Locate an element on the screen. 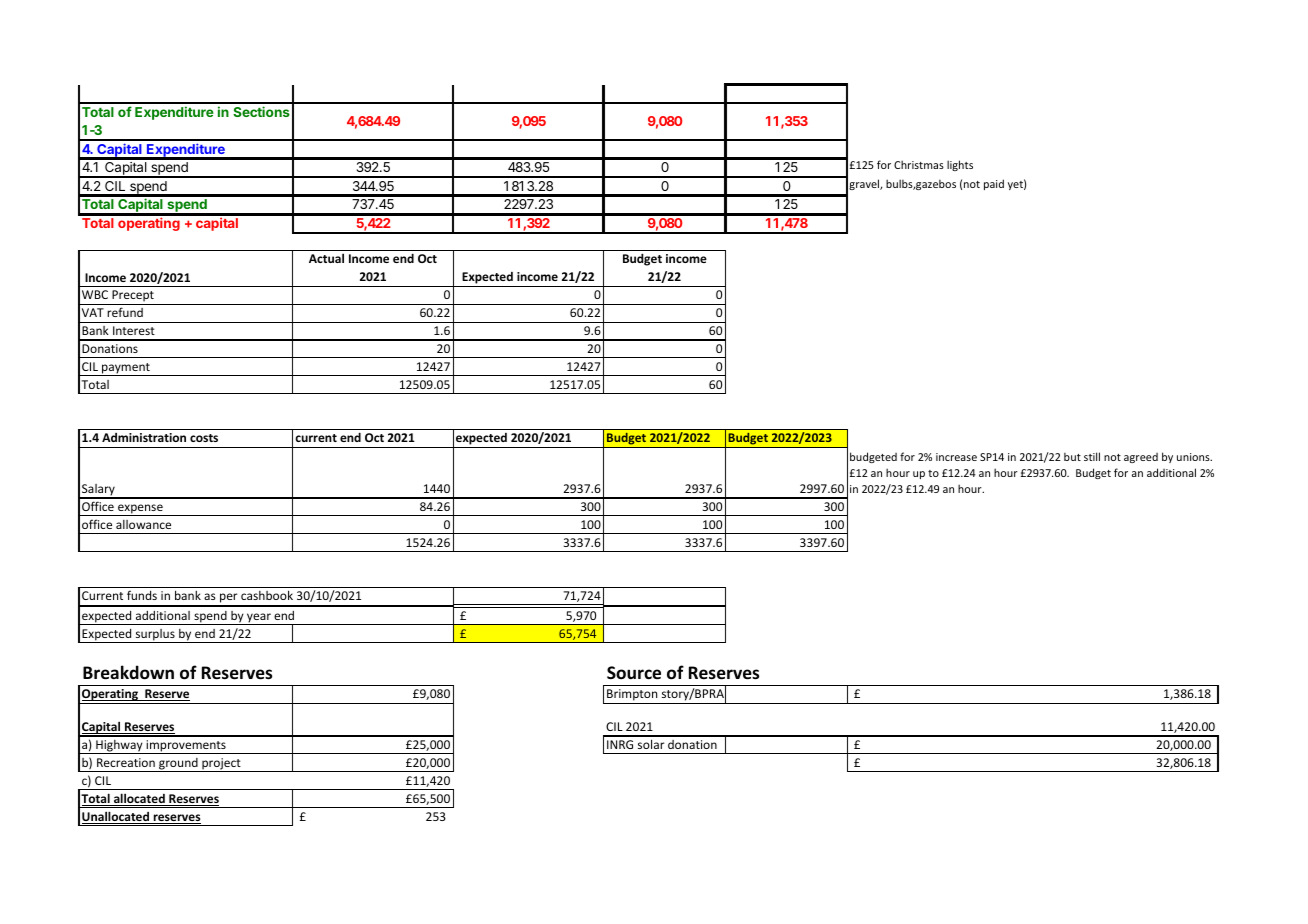 The height and width of the screenshot is (924, 1308). lights is located at coordinates (960, 165).
